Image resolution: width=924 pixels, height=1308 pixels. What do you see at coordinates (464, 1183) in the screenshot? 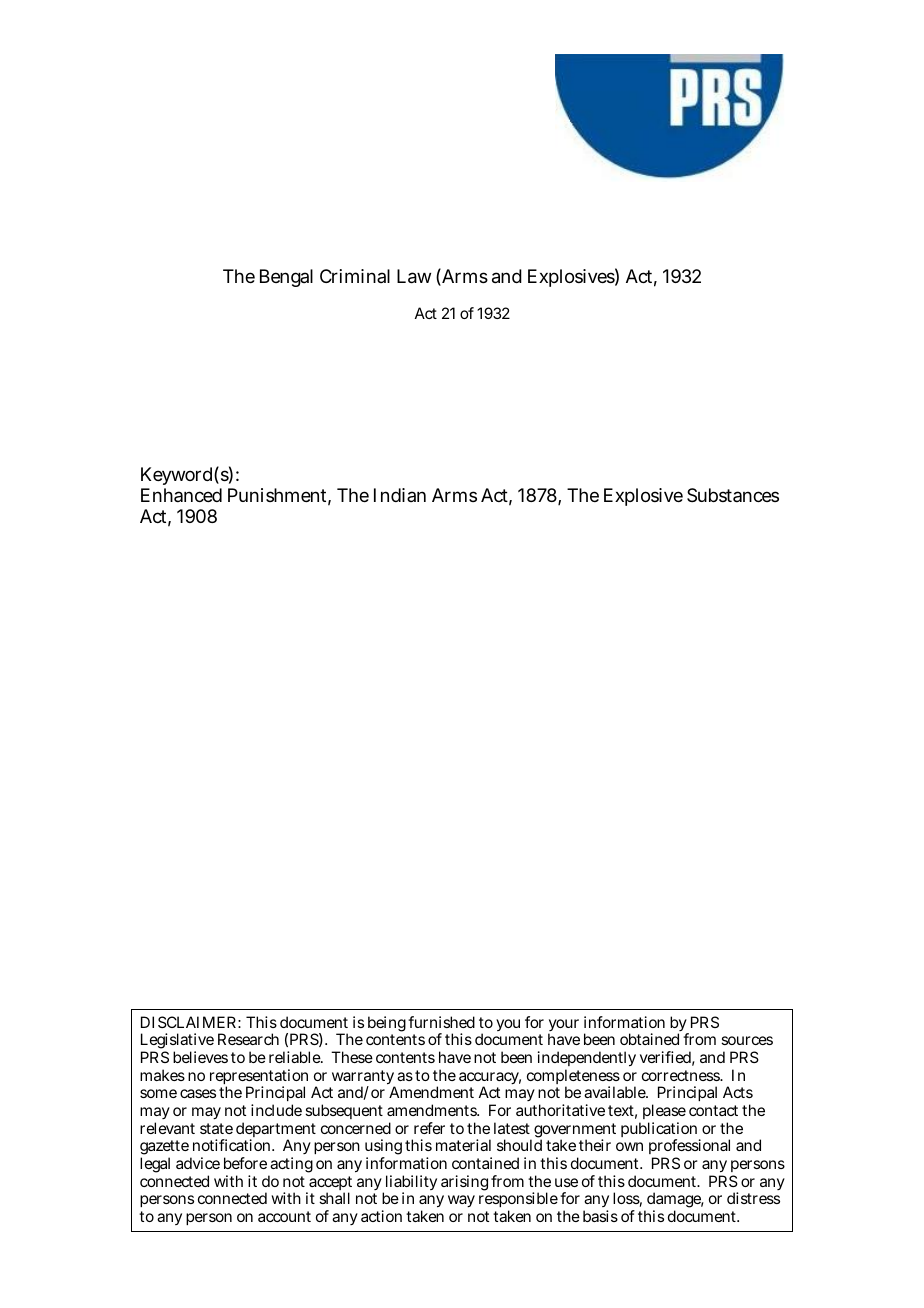
I see `arising` at bounding box center [464, 1183].
